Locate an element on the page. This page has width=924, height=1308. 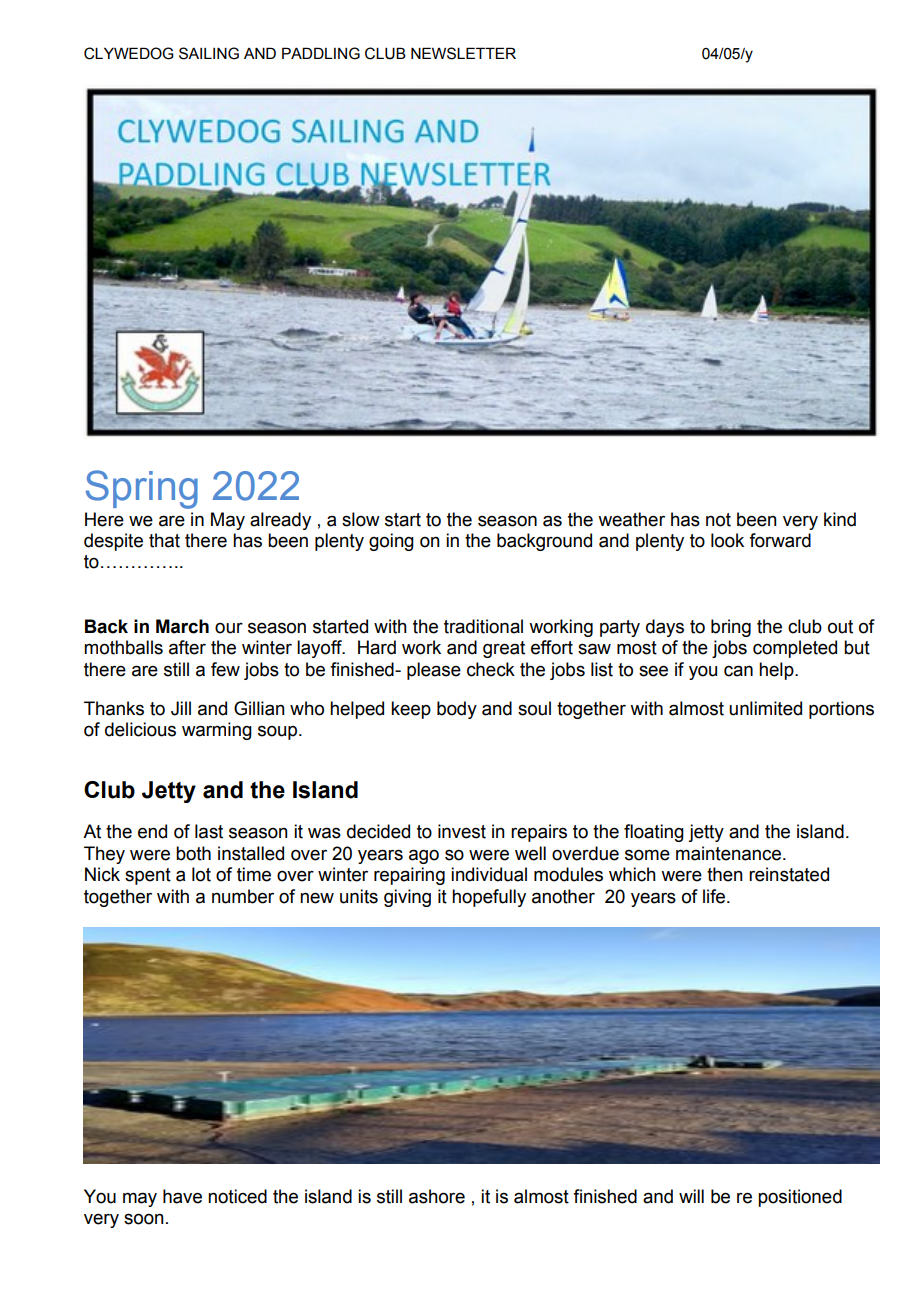
NEWSLETTER is located at coordinates (463, 53).
